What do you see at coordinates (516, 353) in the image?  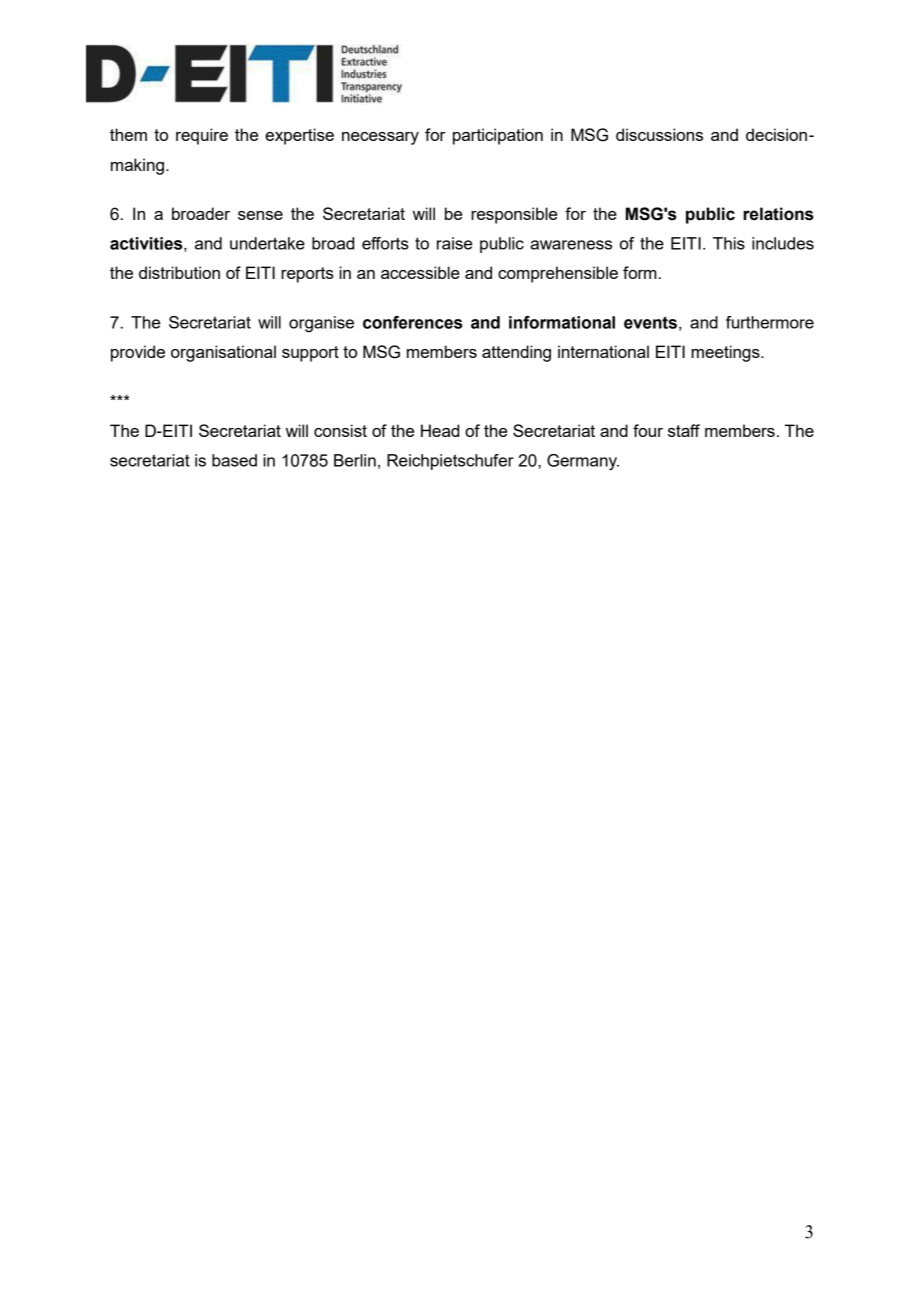 I see `attending` at bounding box center [516, 353].
